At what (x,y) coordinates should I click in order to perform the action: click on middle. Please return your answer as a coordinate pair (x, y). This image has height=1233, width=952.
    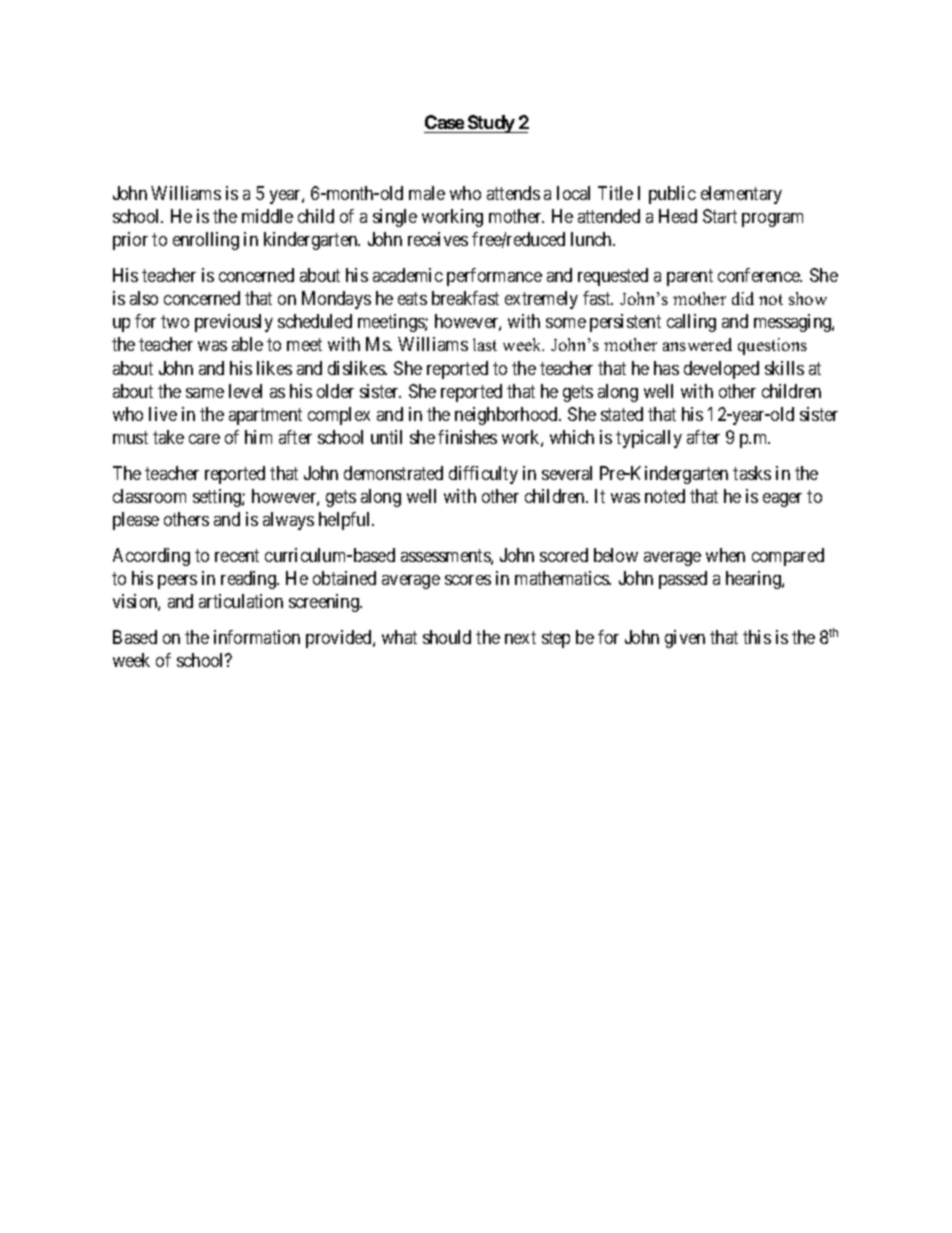
    Looking at the image, I should click on (267, 216).
